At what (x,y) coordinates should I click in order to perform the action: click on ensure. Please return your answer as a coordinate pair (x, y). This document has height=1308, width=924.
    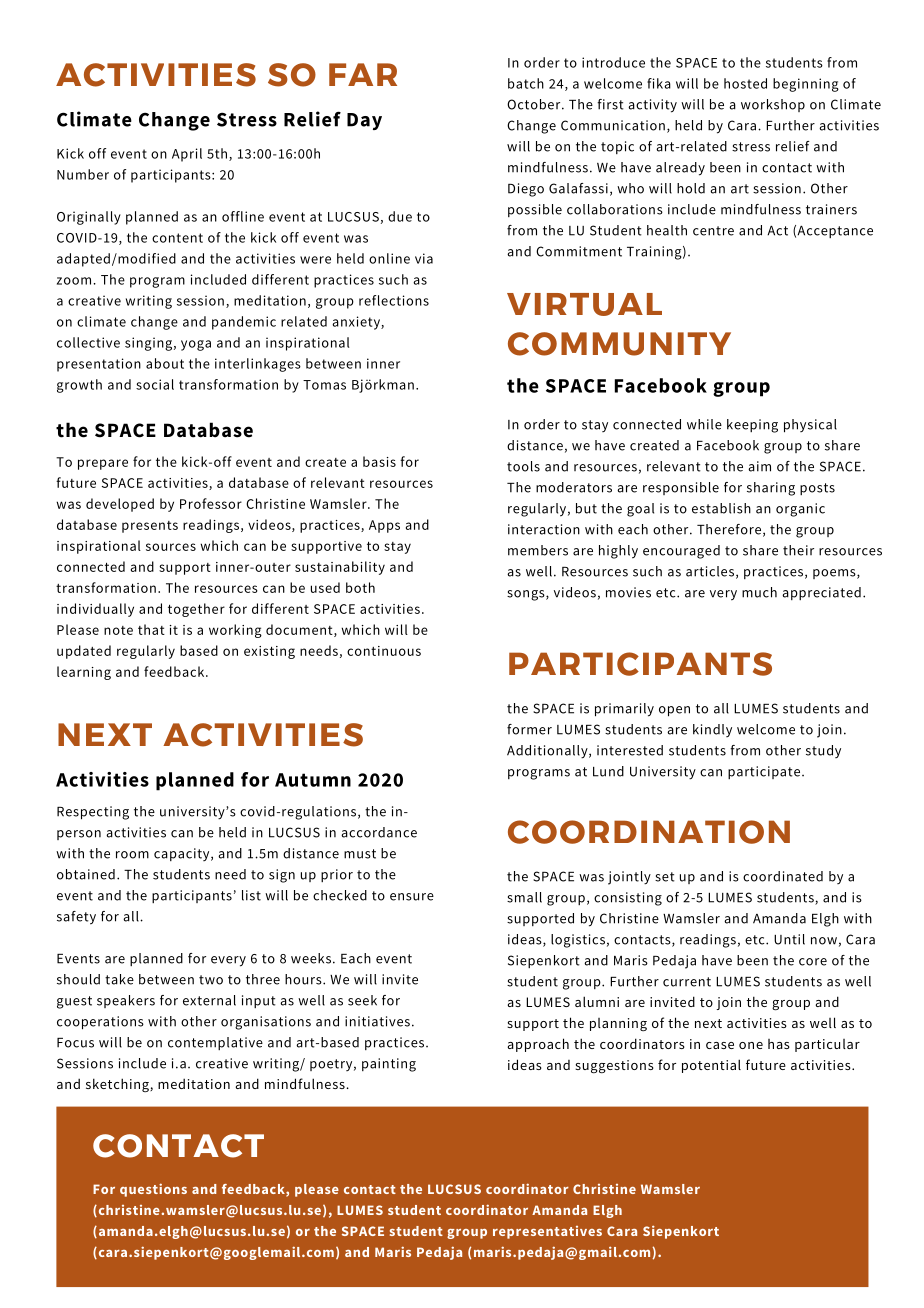
    Looking at the image, I should click on (412, 897).
